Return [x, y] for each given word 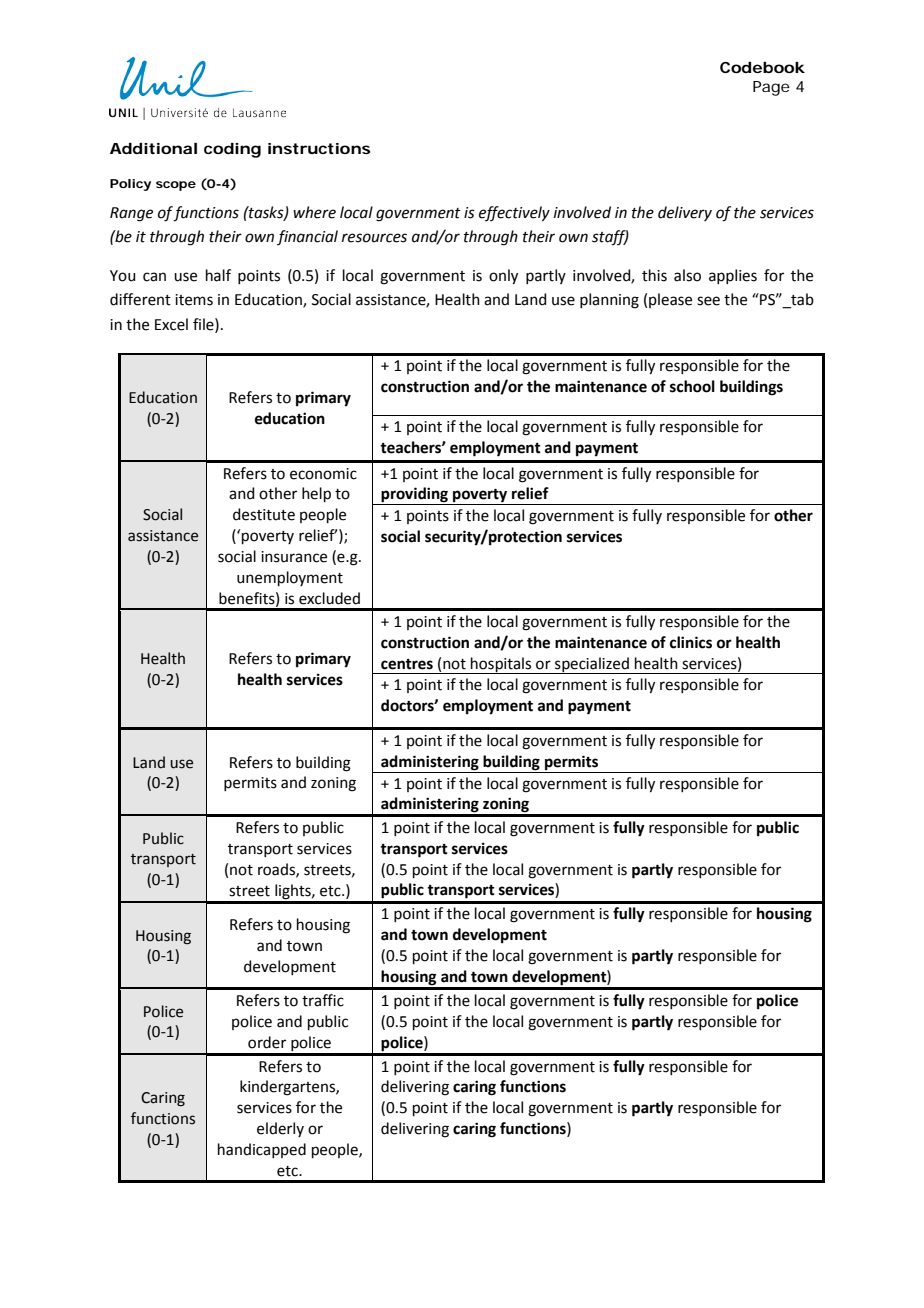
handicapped [262, 1150]
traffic [323, 1000]
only [503, 277]
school [692, 386]
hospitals [501, 665]
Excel [171, 324]
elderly [280, 1129]
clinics [691, 642]
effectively [514, 214]
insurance [294, 557]
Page [771, 88]
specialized [592, 665]
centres [407, 664]
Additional [153, 148]
